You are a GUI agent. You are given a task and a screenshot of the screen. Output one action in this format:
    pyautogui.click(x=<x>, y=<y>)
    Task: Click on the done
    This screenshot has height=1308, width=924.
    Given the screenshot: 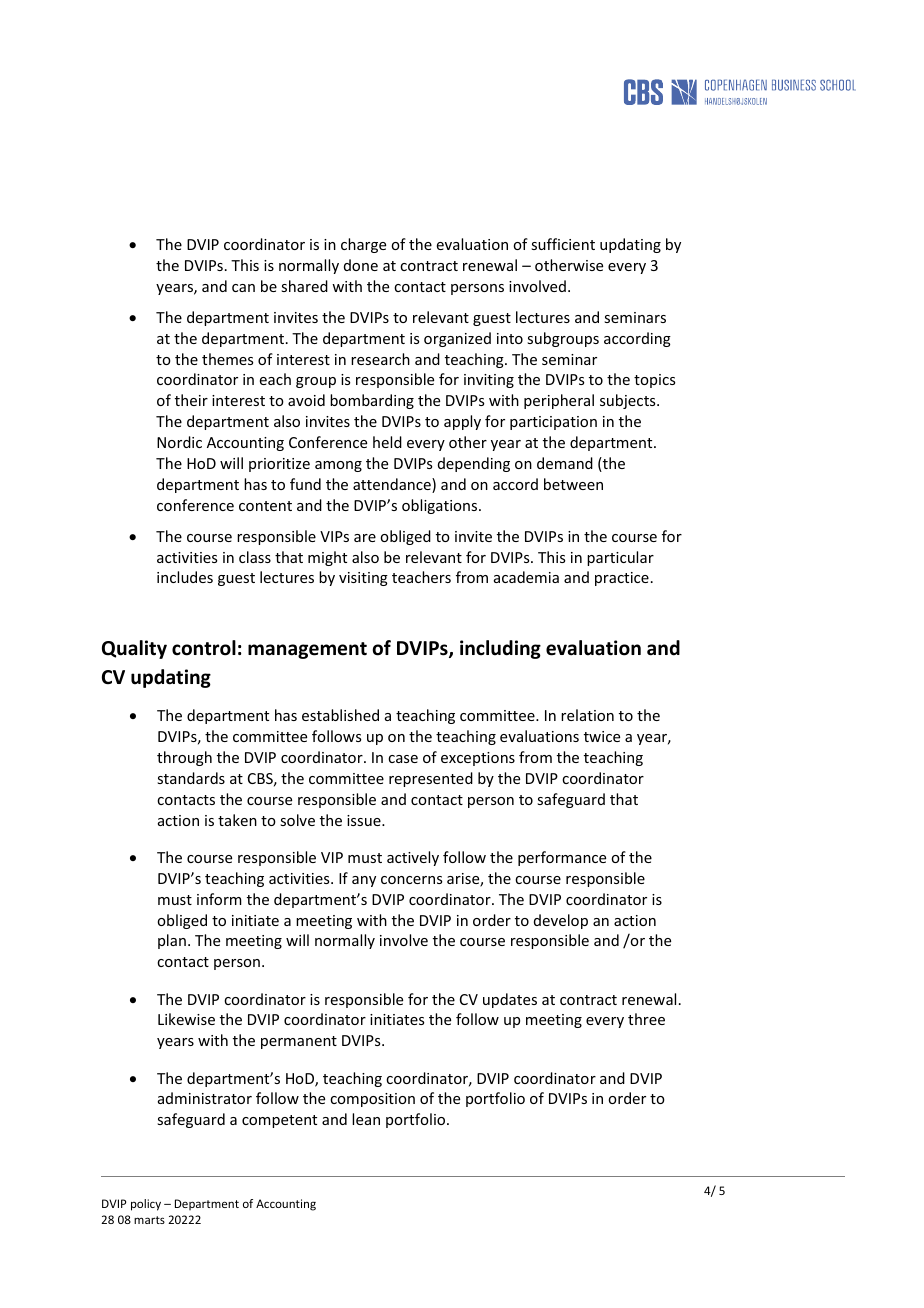 What is the action you would take?
    pyautogui.click(x=361, y=265)
